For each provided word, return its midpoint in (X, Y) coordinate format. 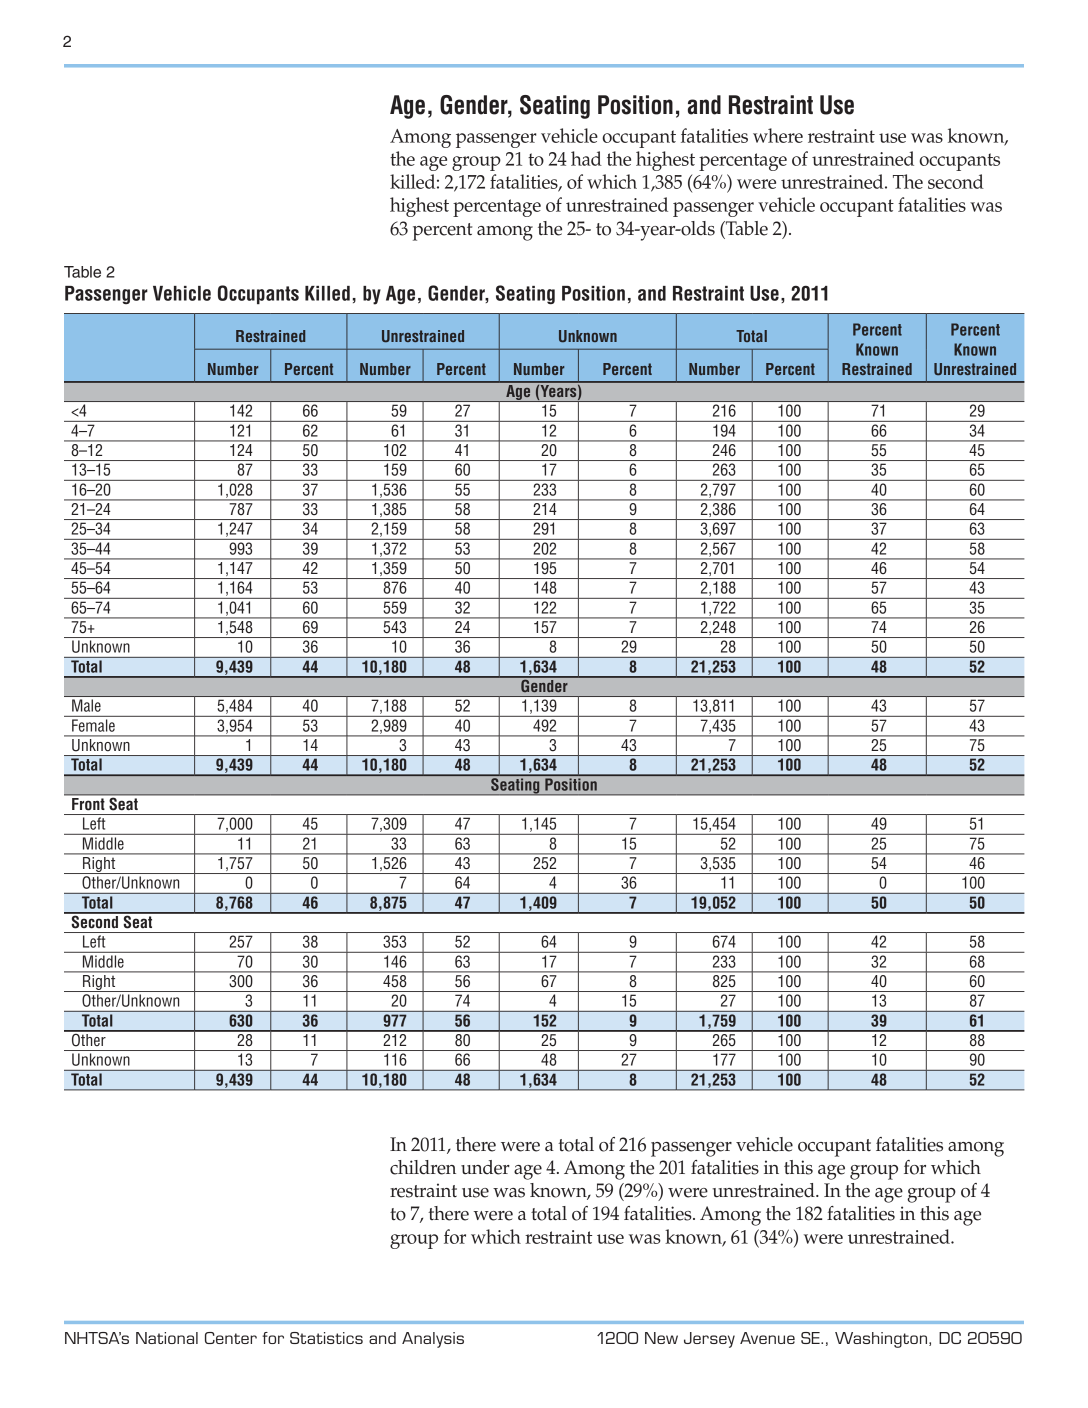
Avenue (767, 1338)
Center (231, 1338)
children (423, 1167)
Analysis (433, 1340)
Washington (882, 1340)
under (485, 1167)
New (661, 1338)
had (586, 158)
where (778, 135)
